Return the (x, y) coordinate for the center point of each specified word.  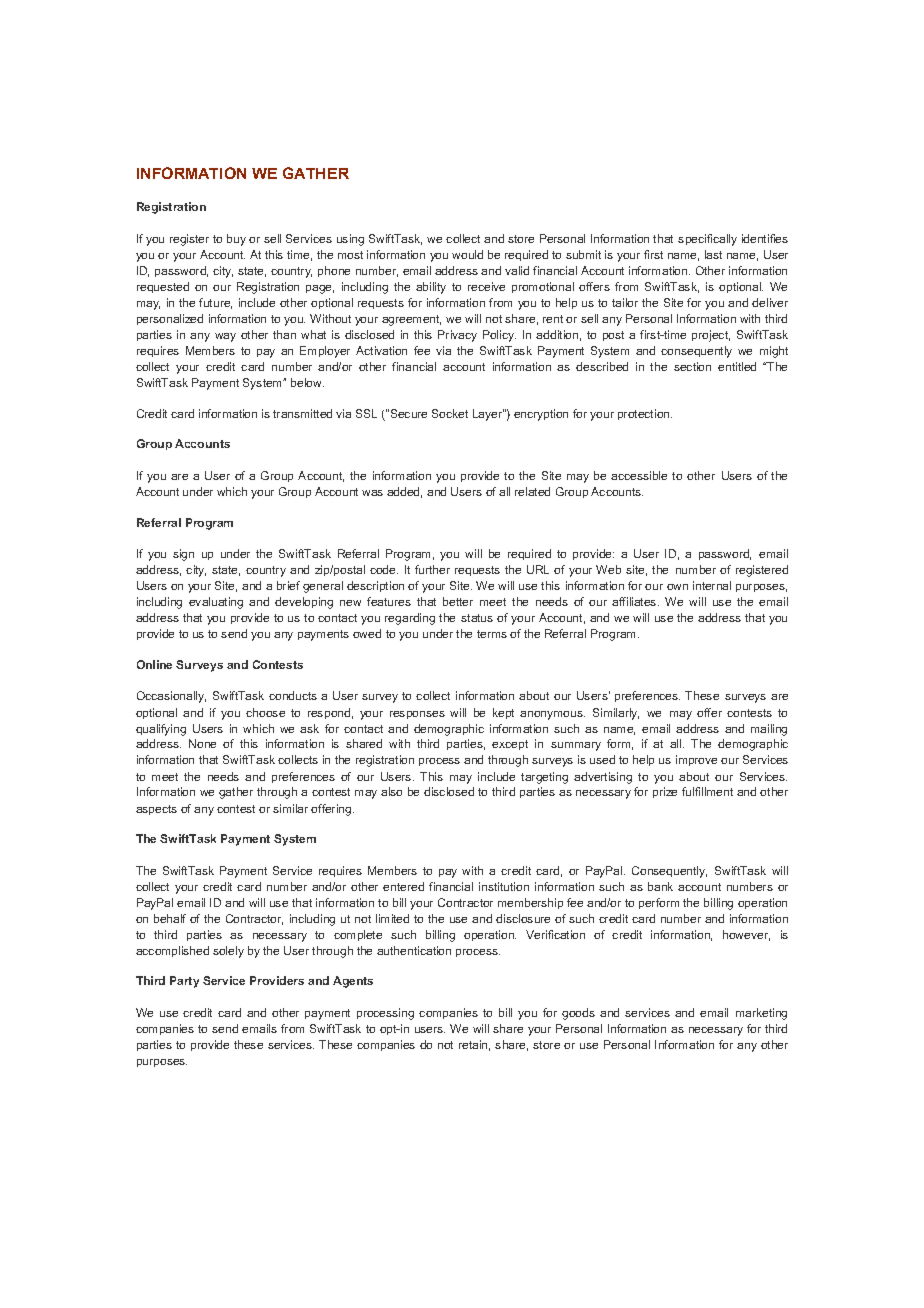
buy (236, 240)
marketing (761, 1014)
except (510, 745)
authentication (414, 950)
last (713, 254)
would (467, 254)
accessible (639, 475)
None (202, 743)
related (532, 491)
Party (184, 982)
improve (696, 760)
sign (183, 555)
